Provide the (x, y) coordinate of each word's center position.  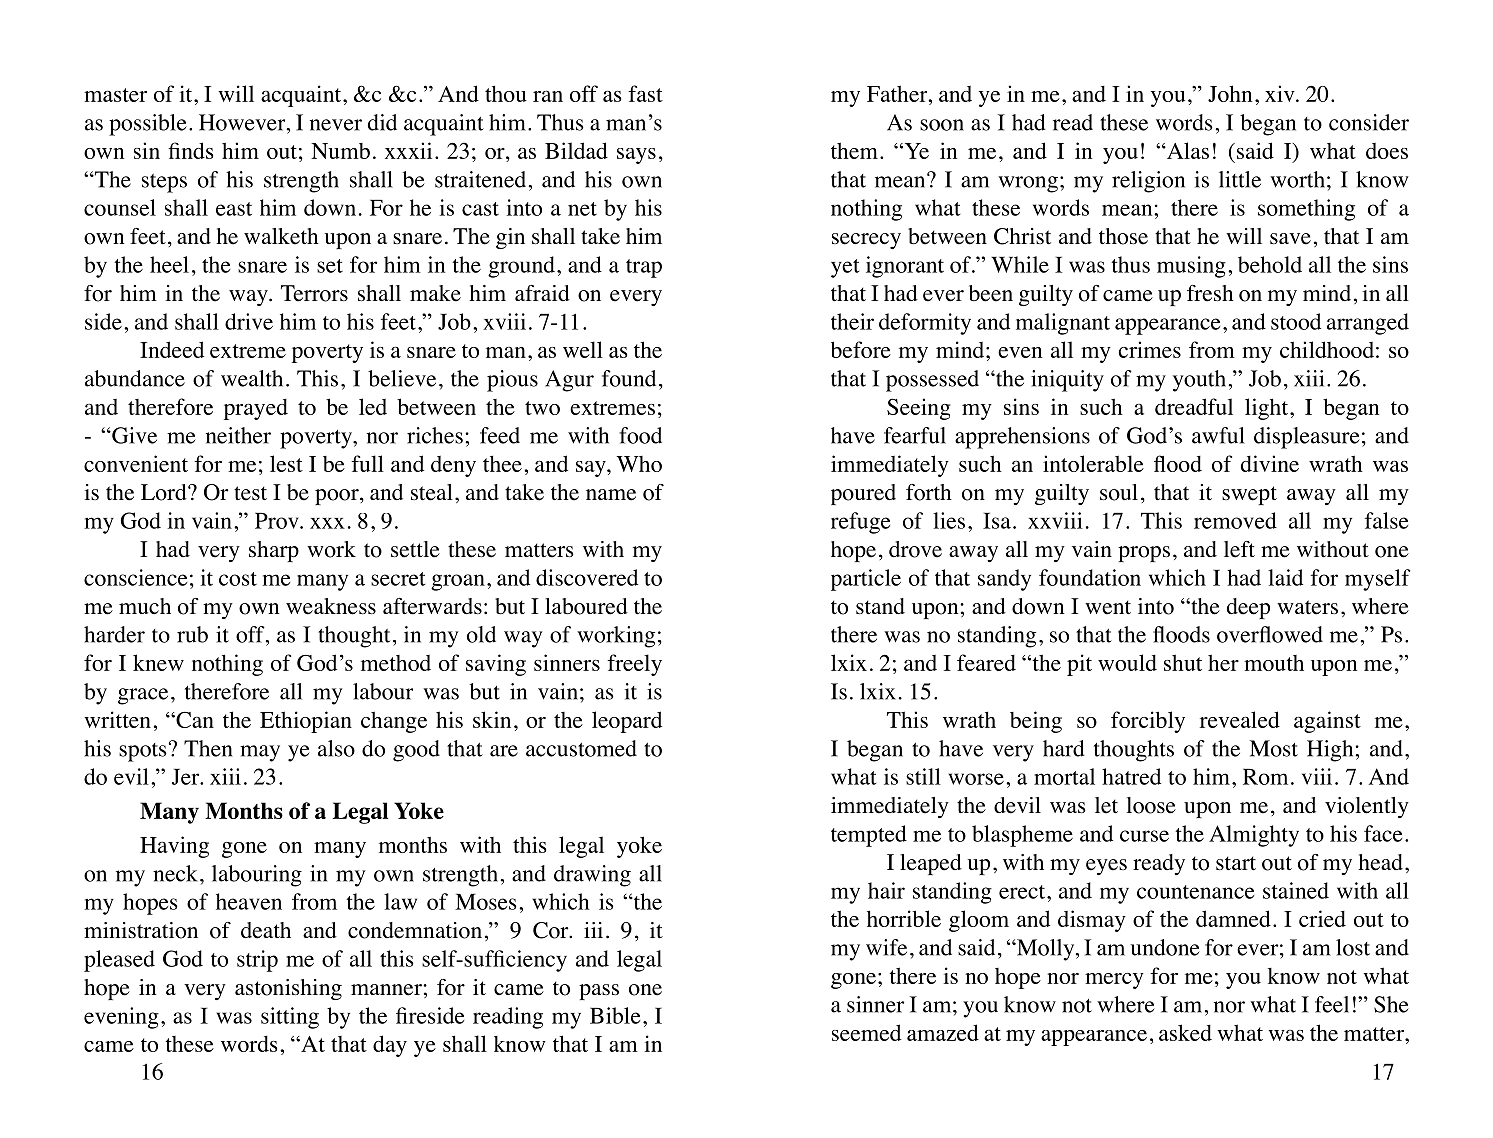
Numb (340, 151)
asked (1185, 1032)
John (1230, 93)
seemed (866, 1032)
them (854, 150)
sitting (290, 1018)
